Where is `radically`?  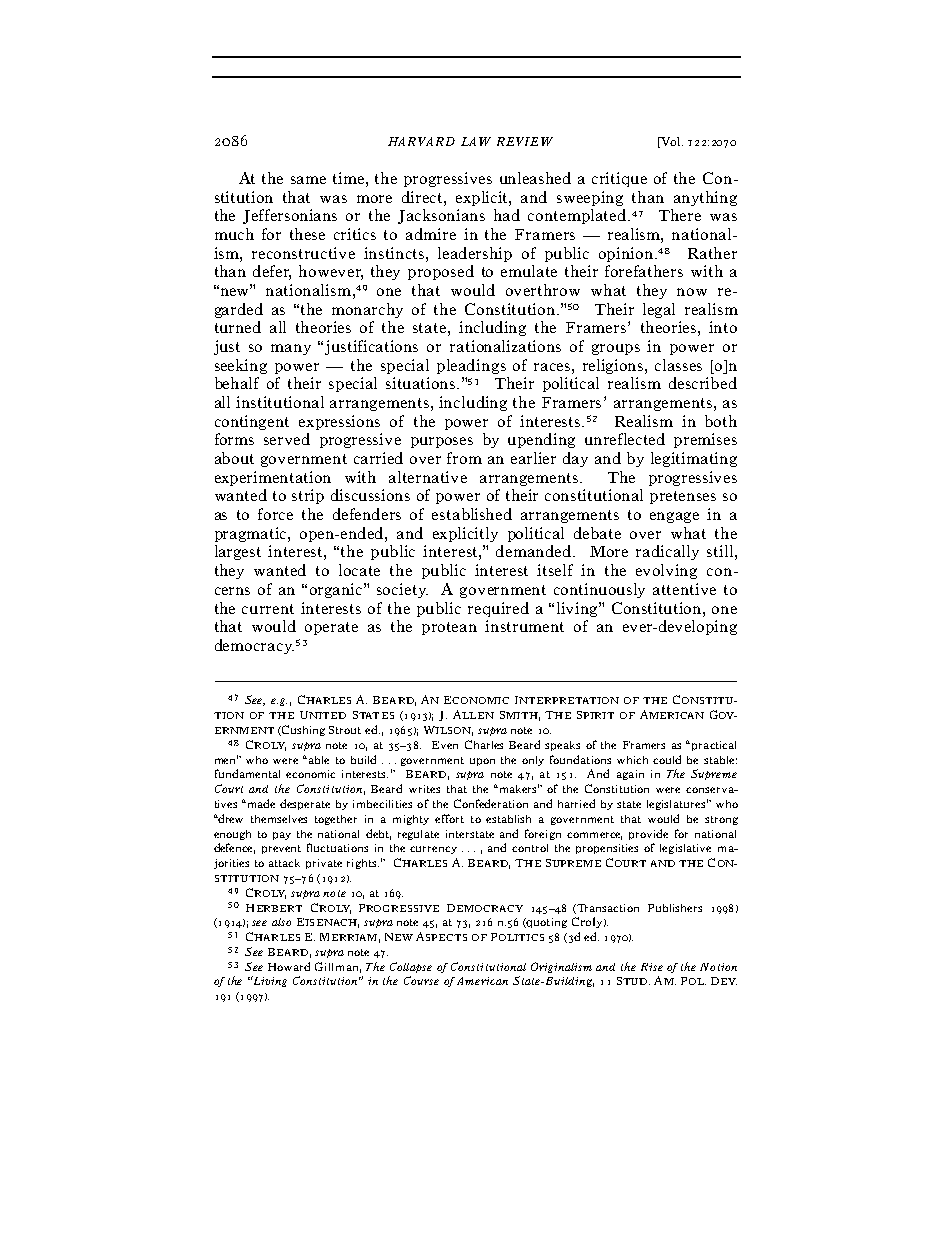 radically is located at coordinates (667, 552).
